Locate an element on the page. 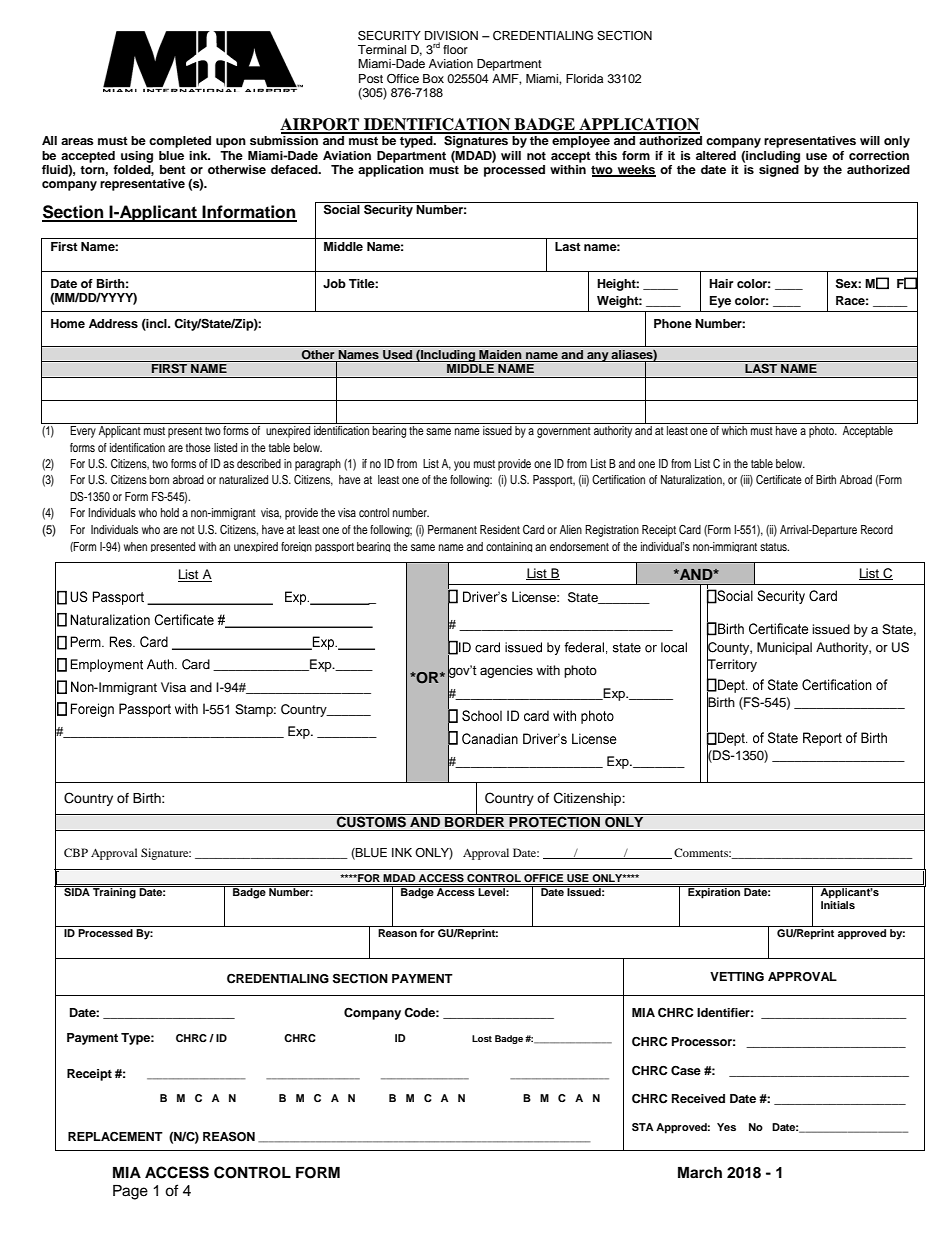  Yes is located at coordinates (726, 1127).
